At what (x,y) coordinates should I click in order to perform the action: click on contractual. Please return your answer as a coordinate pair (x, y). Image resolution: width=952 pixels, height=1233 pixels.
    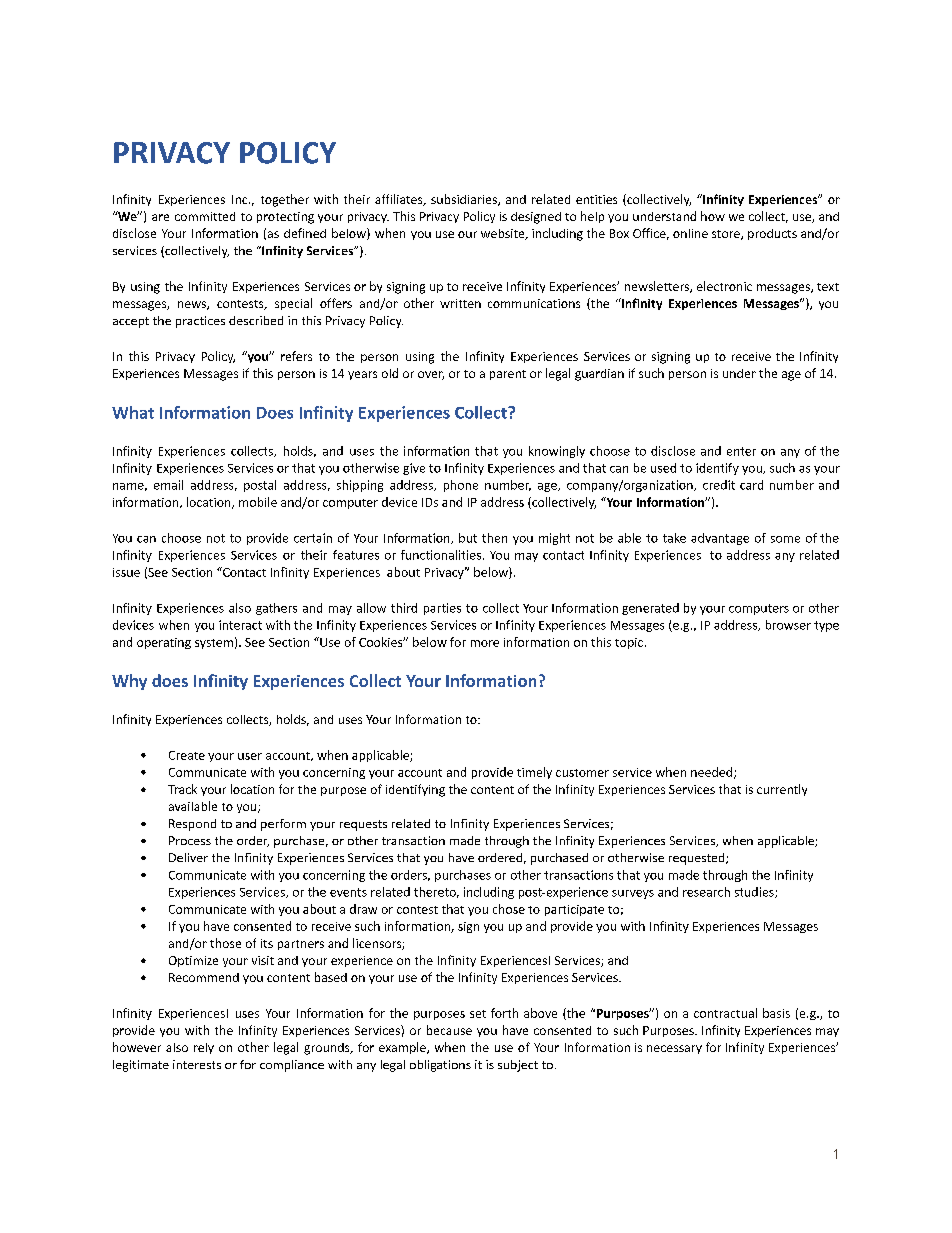
    Looking at the image, I should click on (725, 1013).
